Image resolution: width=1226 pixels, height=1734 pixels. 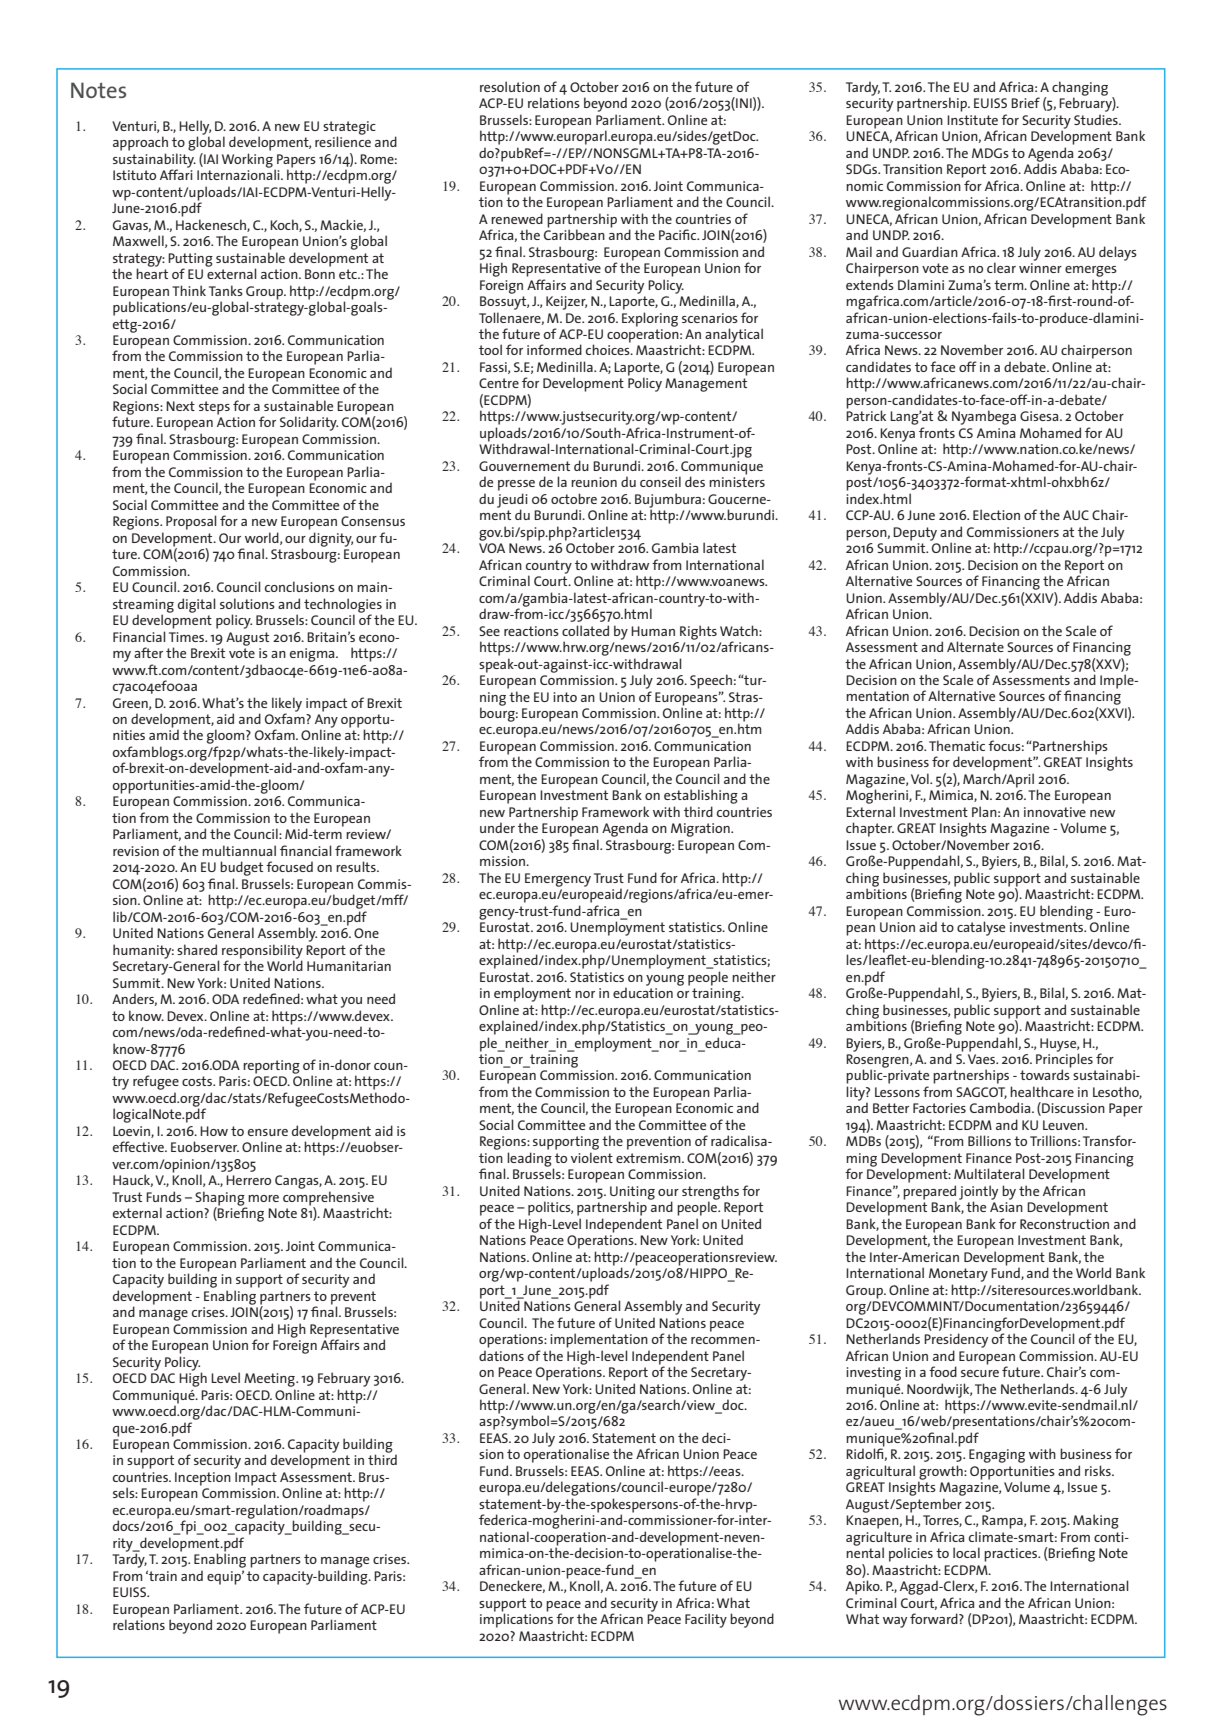 I want to click on conseil, so click(x=660, y=481).
